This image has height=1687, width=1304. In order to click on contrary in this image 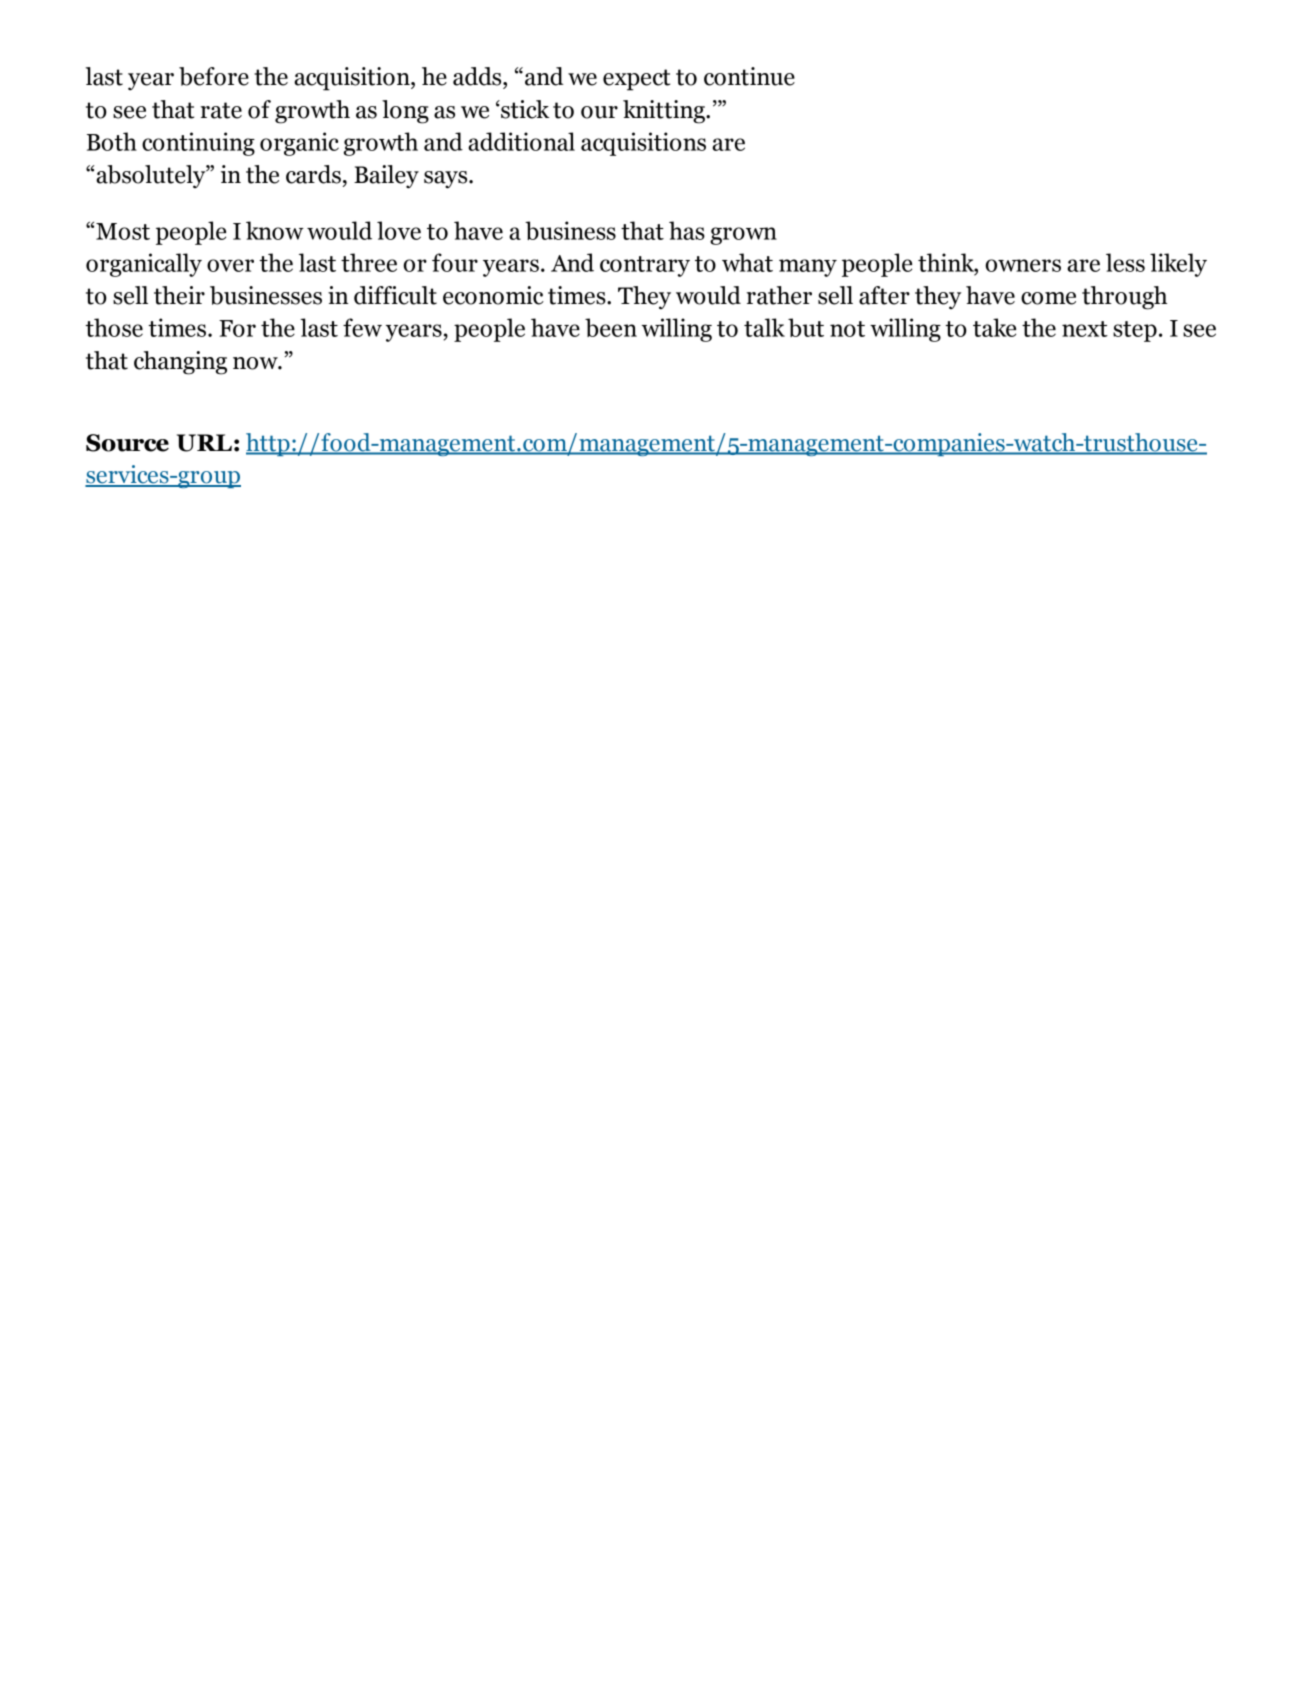, I will do `click(645, 266)`.
